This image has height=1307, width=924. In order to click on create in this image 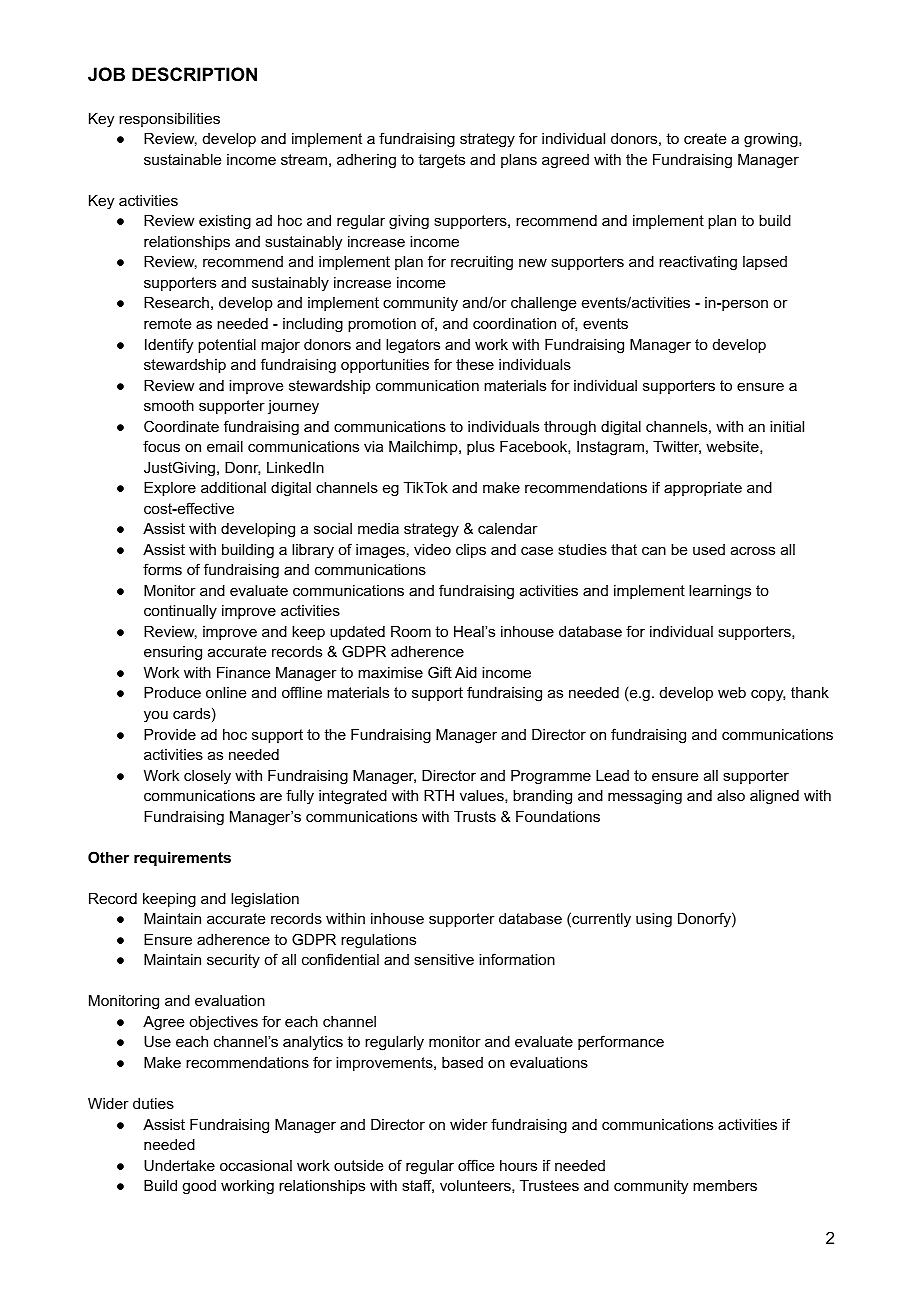, I will do `click(705, 138)`.
